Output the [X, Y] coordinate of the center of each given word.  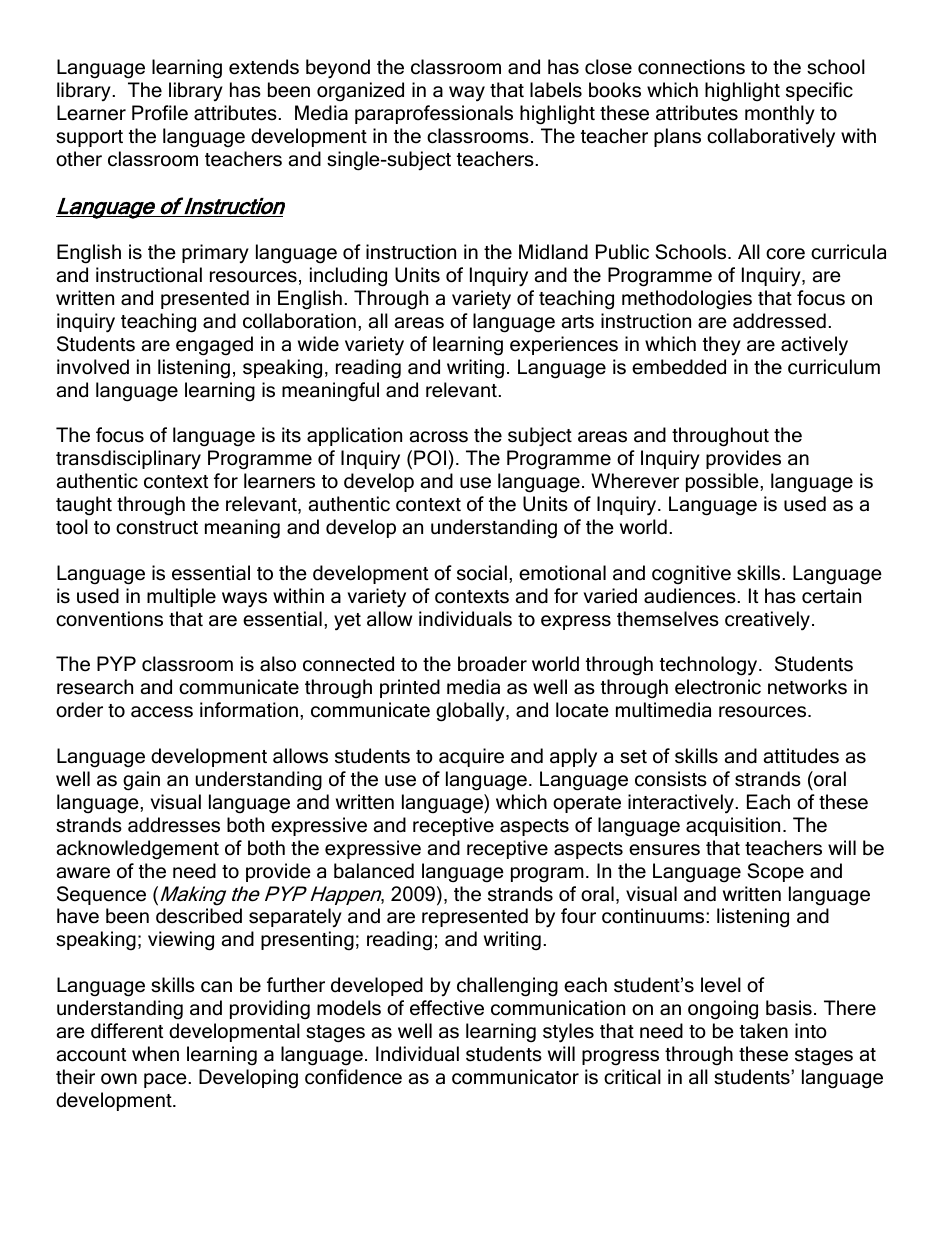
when [155, 1054]
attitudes [801, 756]
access [162, 712]
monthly [780, 114]
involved [93, 367]
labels [556, 90]
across [439, 437]
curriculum [834, 367]
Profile [160, 113]
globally [471, 712]
